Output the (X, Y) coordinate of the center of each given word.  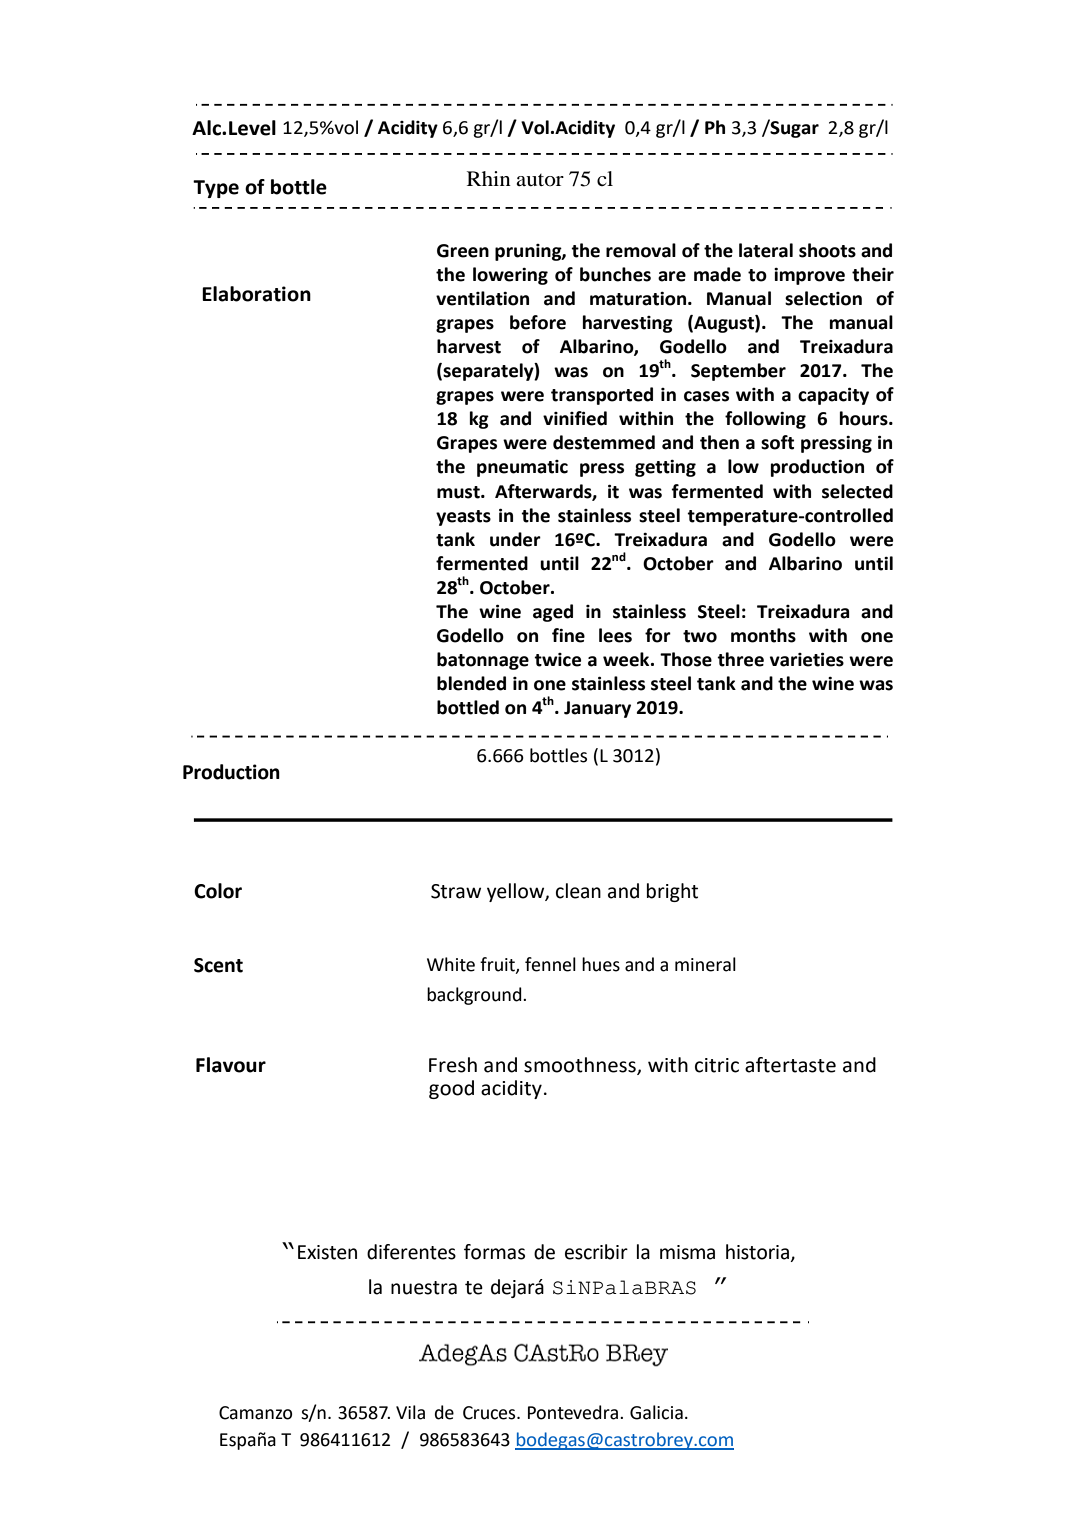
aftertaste (790, 1065)
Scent (218, 965)
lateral (766, 250)
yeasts (463, 518)
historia (757, 1252)
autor (540, 180)
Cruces (490, 1413)
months (763, 635)
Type (216, 189)
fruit (498, 965)
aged (553, 613)
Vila (410, 1412)
